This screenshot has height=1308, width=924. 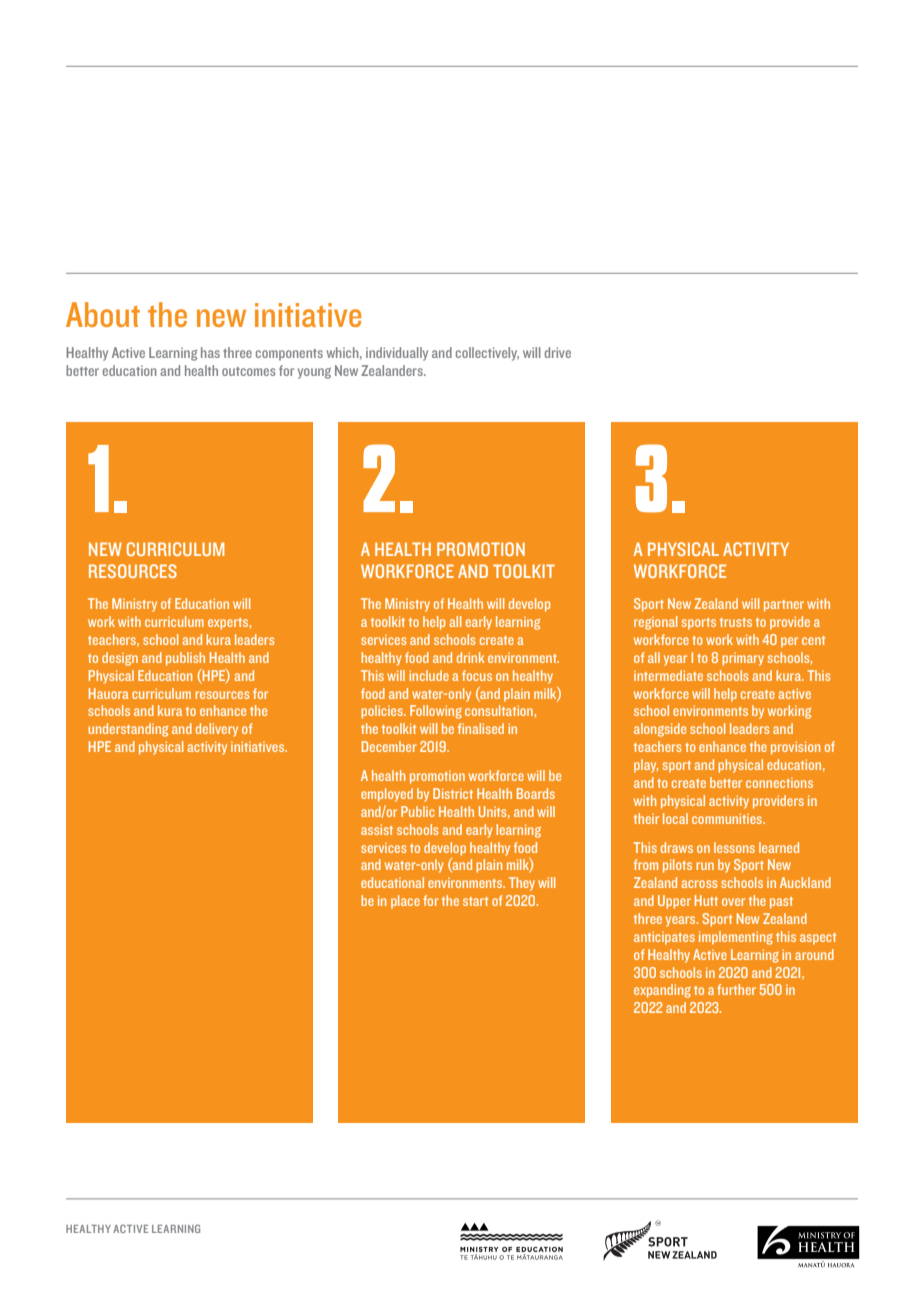 I want to click on start, so click(x=475, y=901).
